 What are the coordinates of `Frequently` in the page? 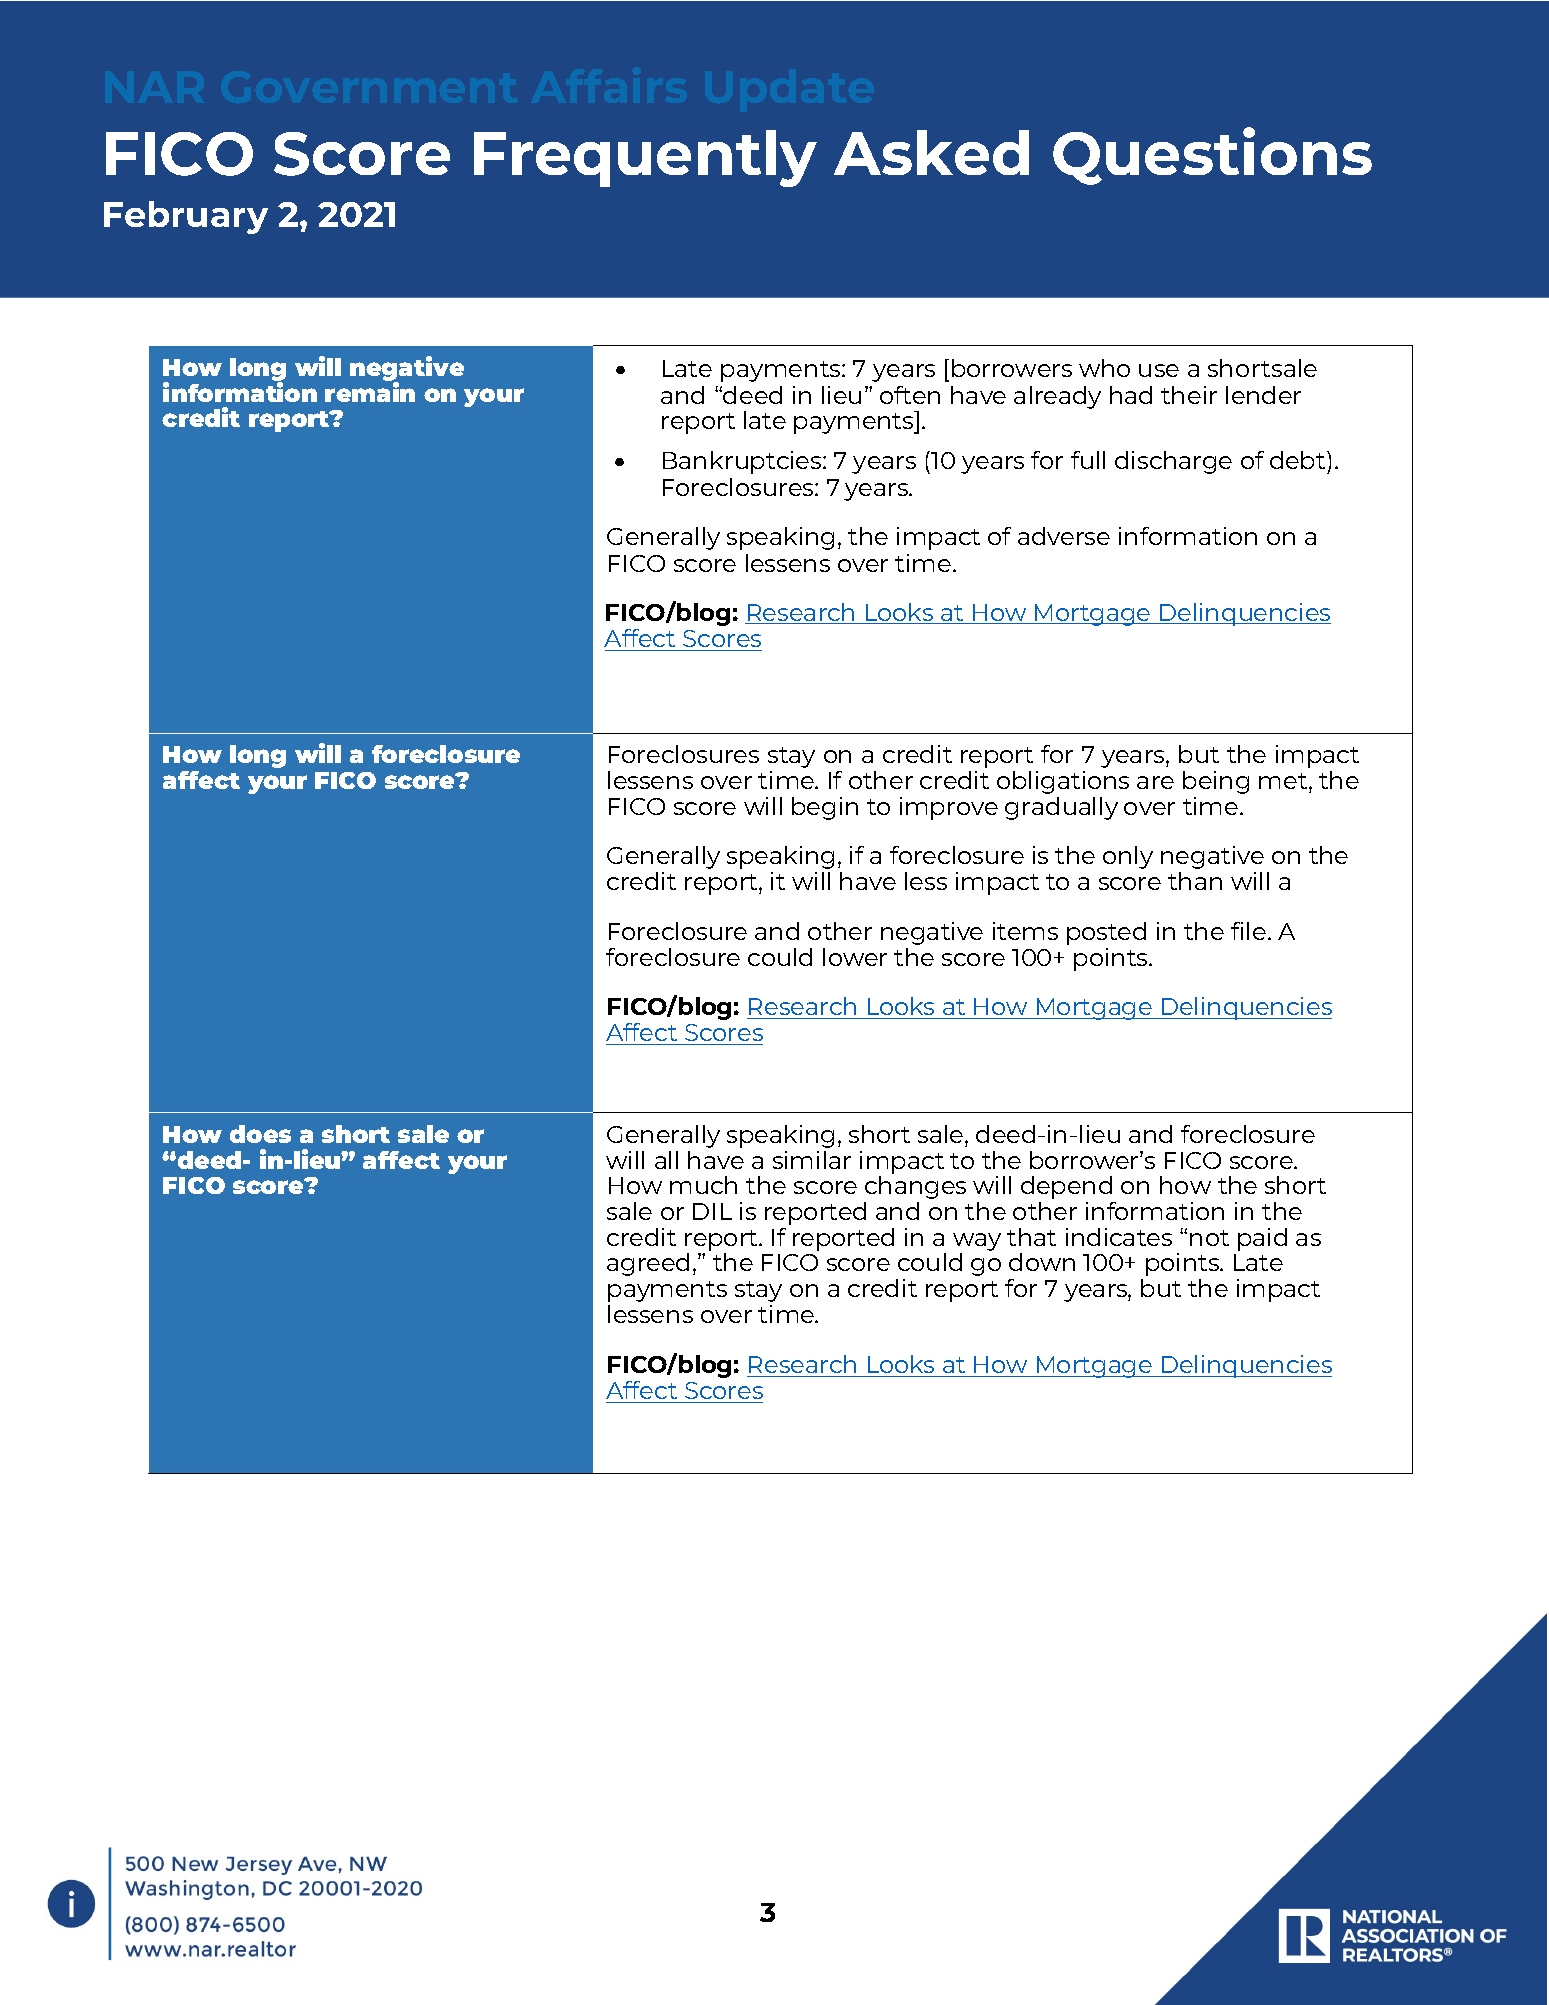 It's located at (645, 158).
